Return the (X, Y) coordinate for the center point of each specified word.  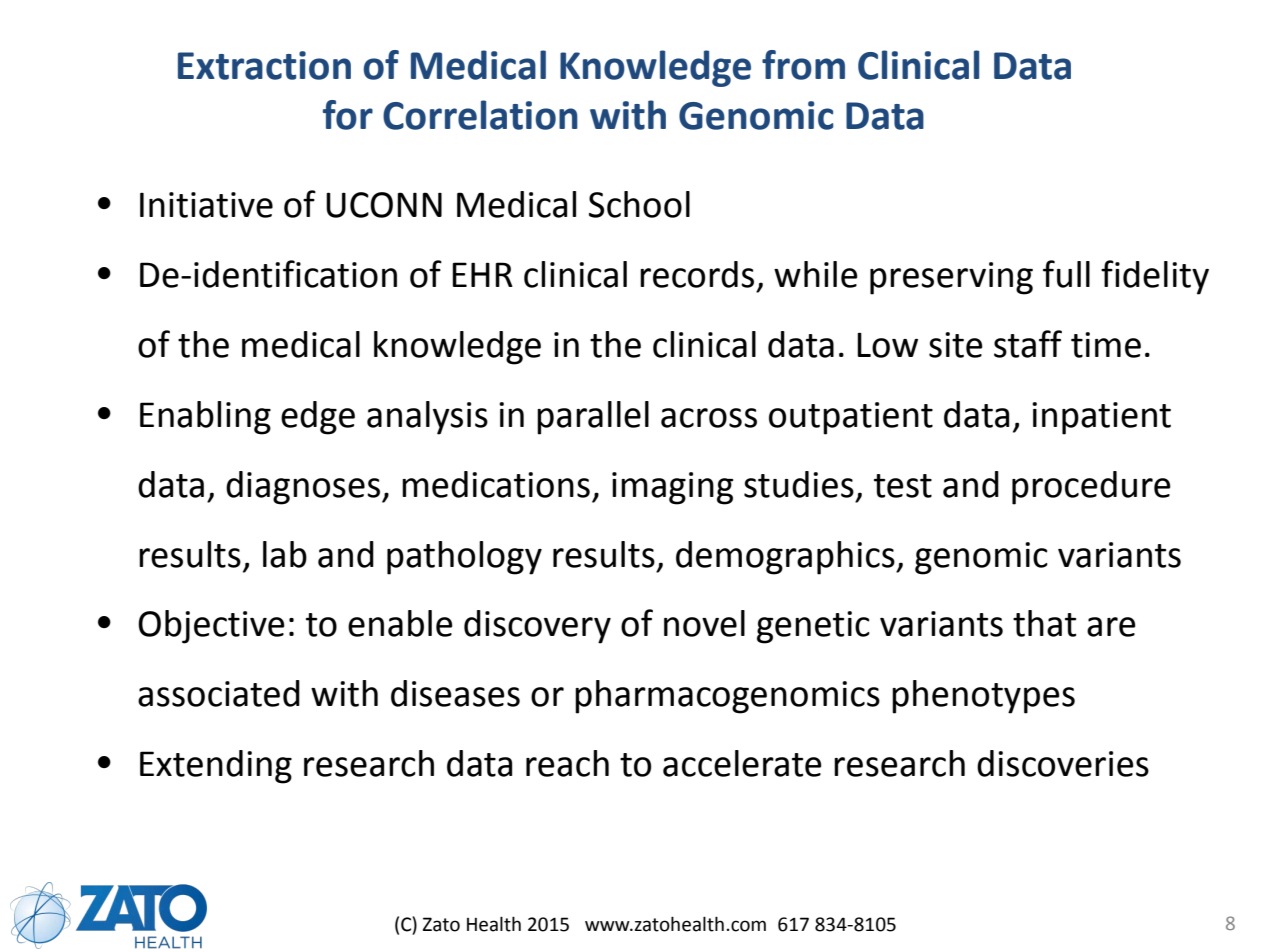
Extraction (264, 65)
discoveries (1063, 763)
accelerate (742, 763)
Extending (216, 767)
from (803, 65)
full (1066, 274)
